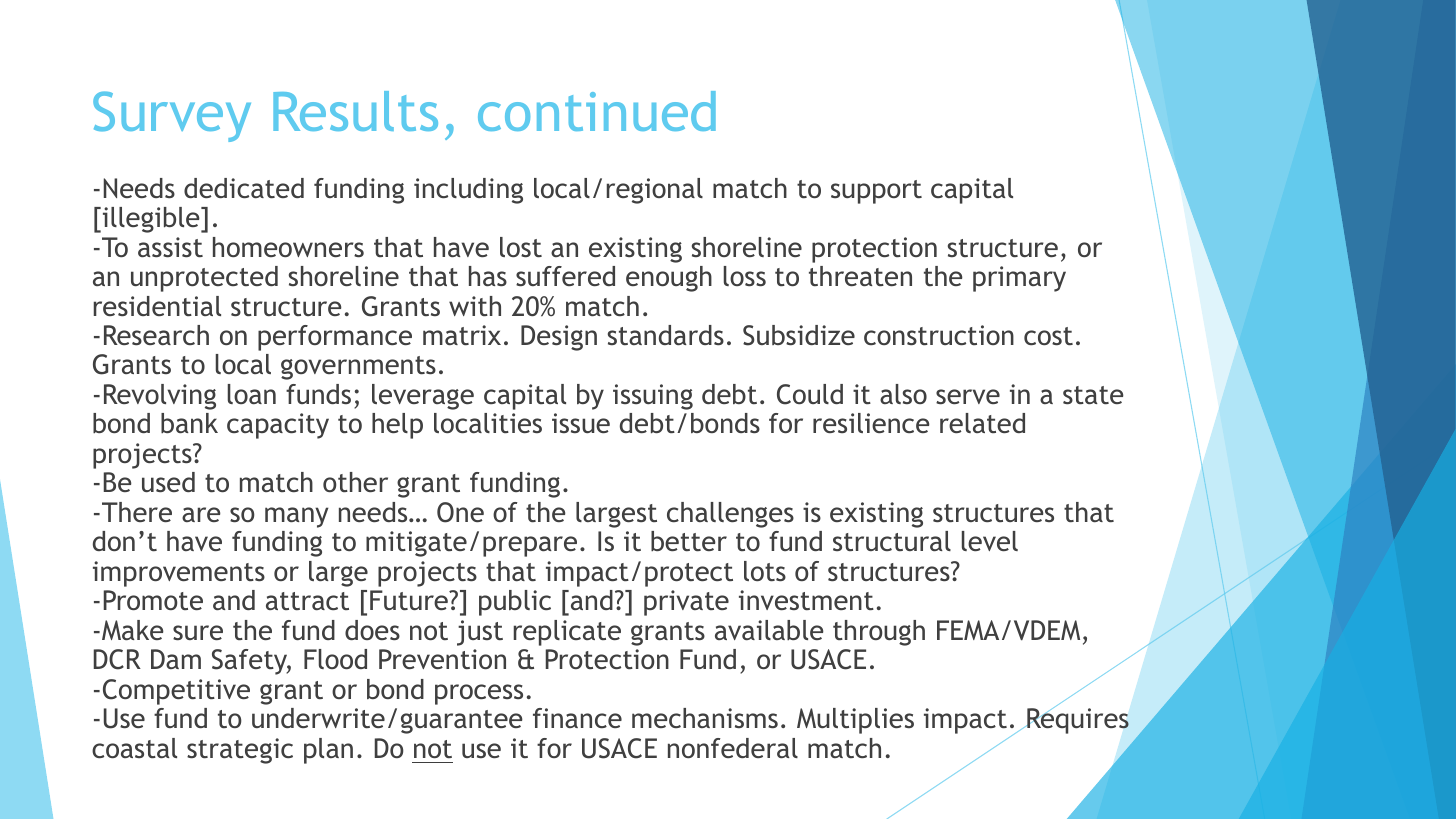 The image size is (1456, 819). What do you see at coordinates (689, 541) in the screenshot?
I see `better` at bounding box center [689, 541].
